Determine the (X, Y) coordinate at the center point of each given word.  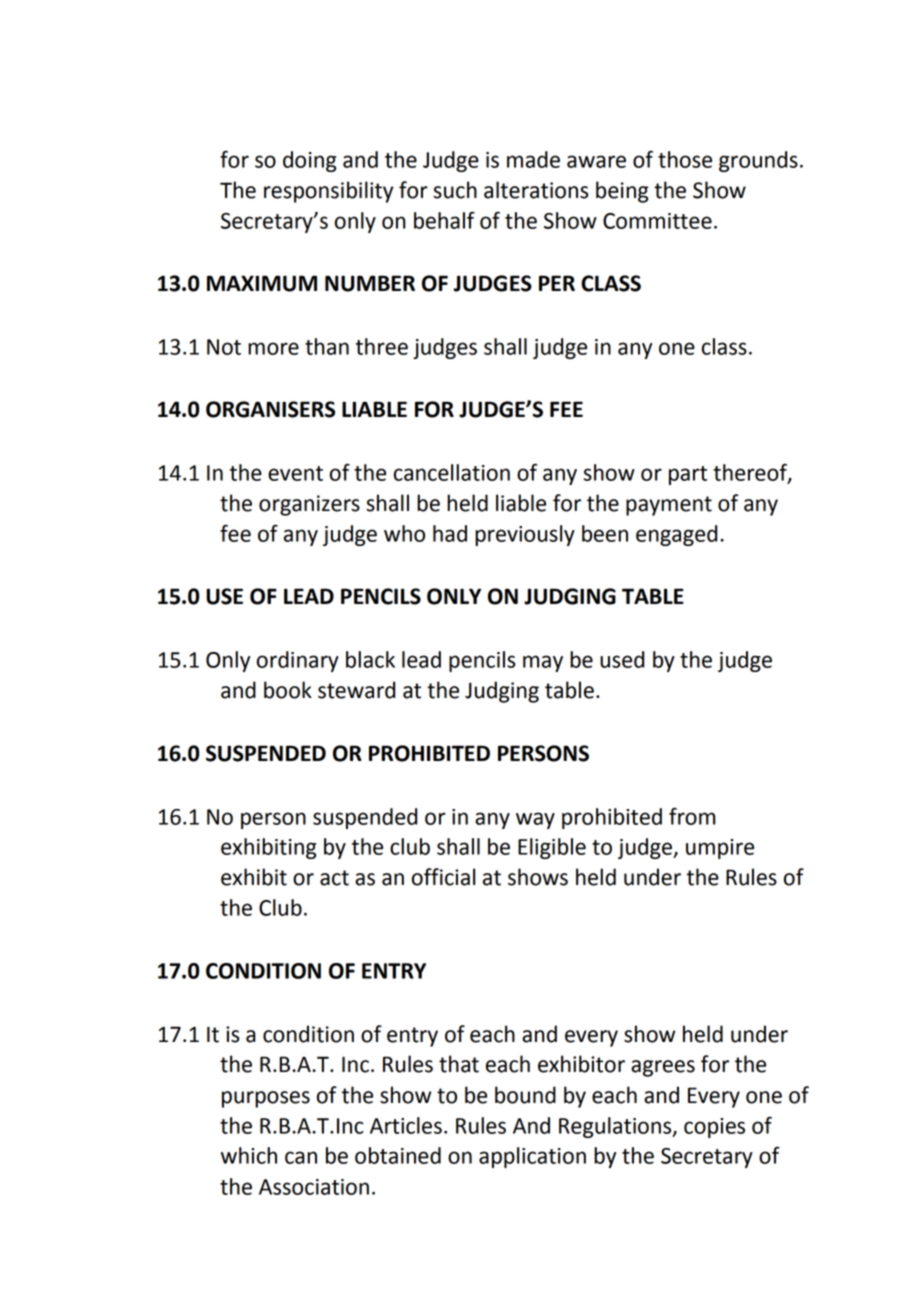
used (622, 659)
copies (714, 1128)
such (455, 190)
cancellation (452, 472)
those (685, 159)
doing (309, 161)
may (543, 663)
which (249, 1155)
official (443, 877)
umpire (720, 849)
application (532, 1157)
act (334, 878)
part (688, 475)
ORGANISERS (270, 409)
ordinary (298, 661)
